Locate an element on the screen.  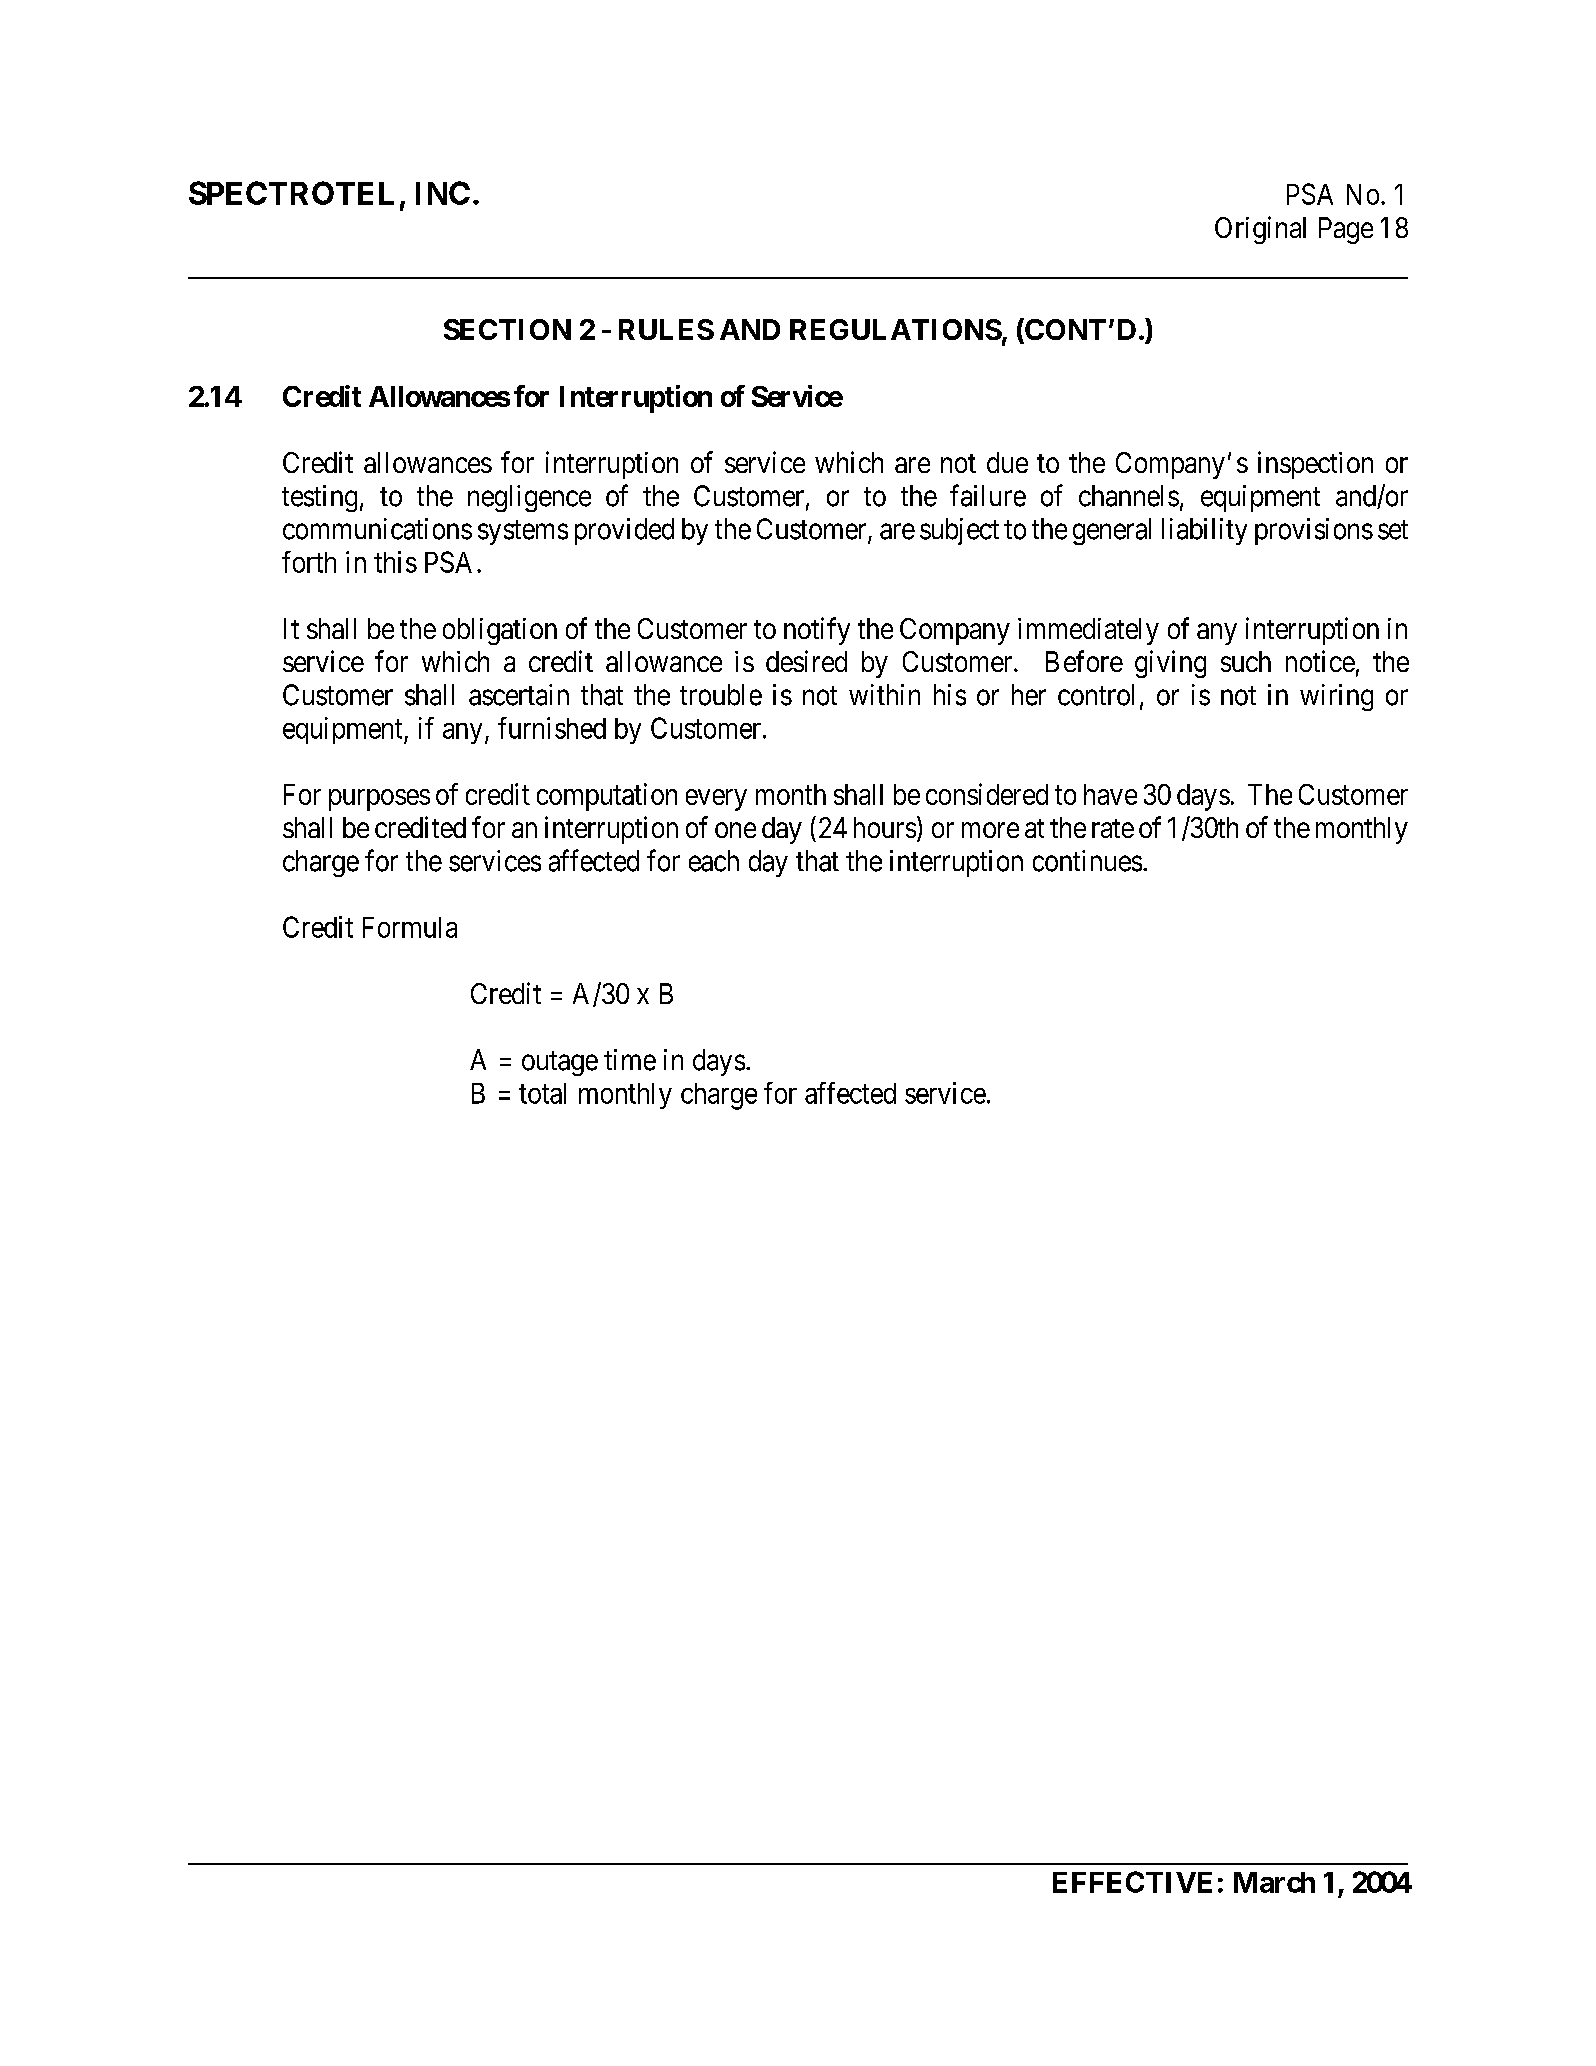
rate is located at coordinates (1113, 828).
